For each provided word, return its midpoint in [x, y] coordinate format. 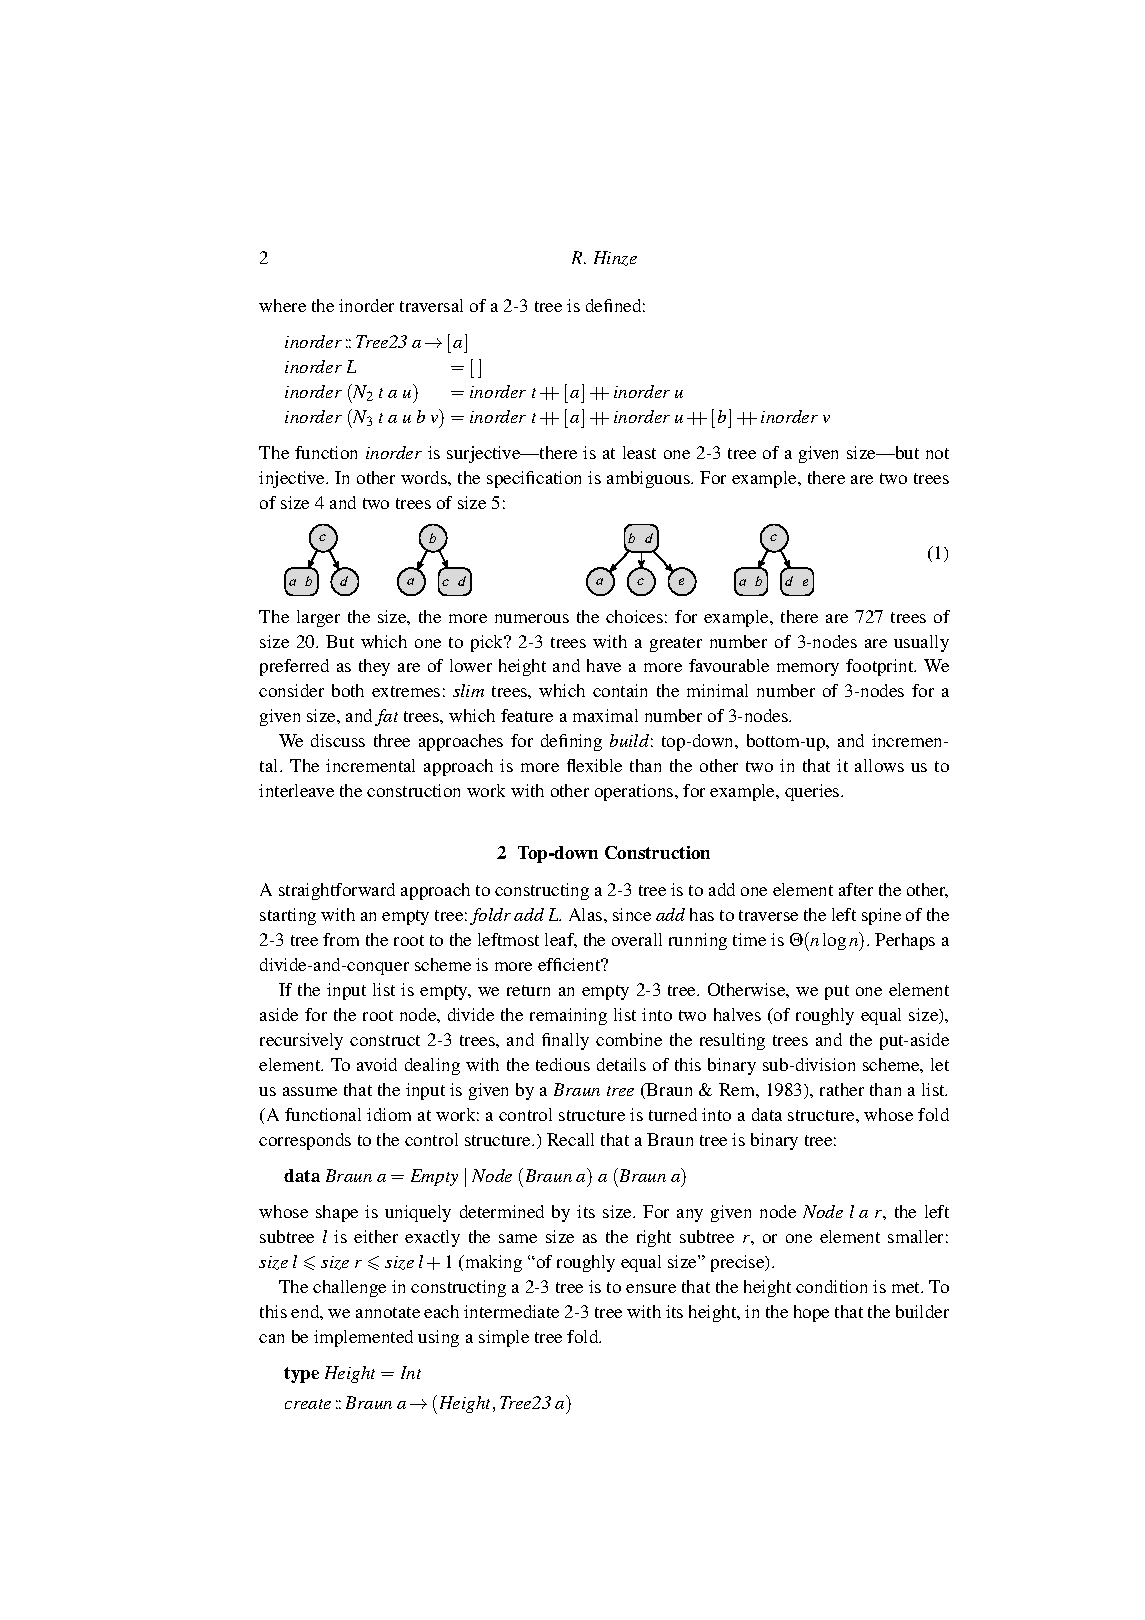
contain [620, 690]
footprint [881, 667]
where [282, 305]
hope [811, 1313]
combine [629, 1039]
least [639, 452]
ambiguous [650, 479]
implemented [363, 1338]
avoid [377, 1064]
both [348, 690]
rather [842, 1089]
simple [504, 1338]
